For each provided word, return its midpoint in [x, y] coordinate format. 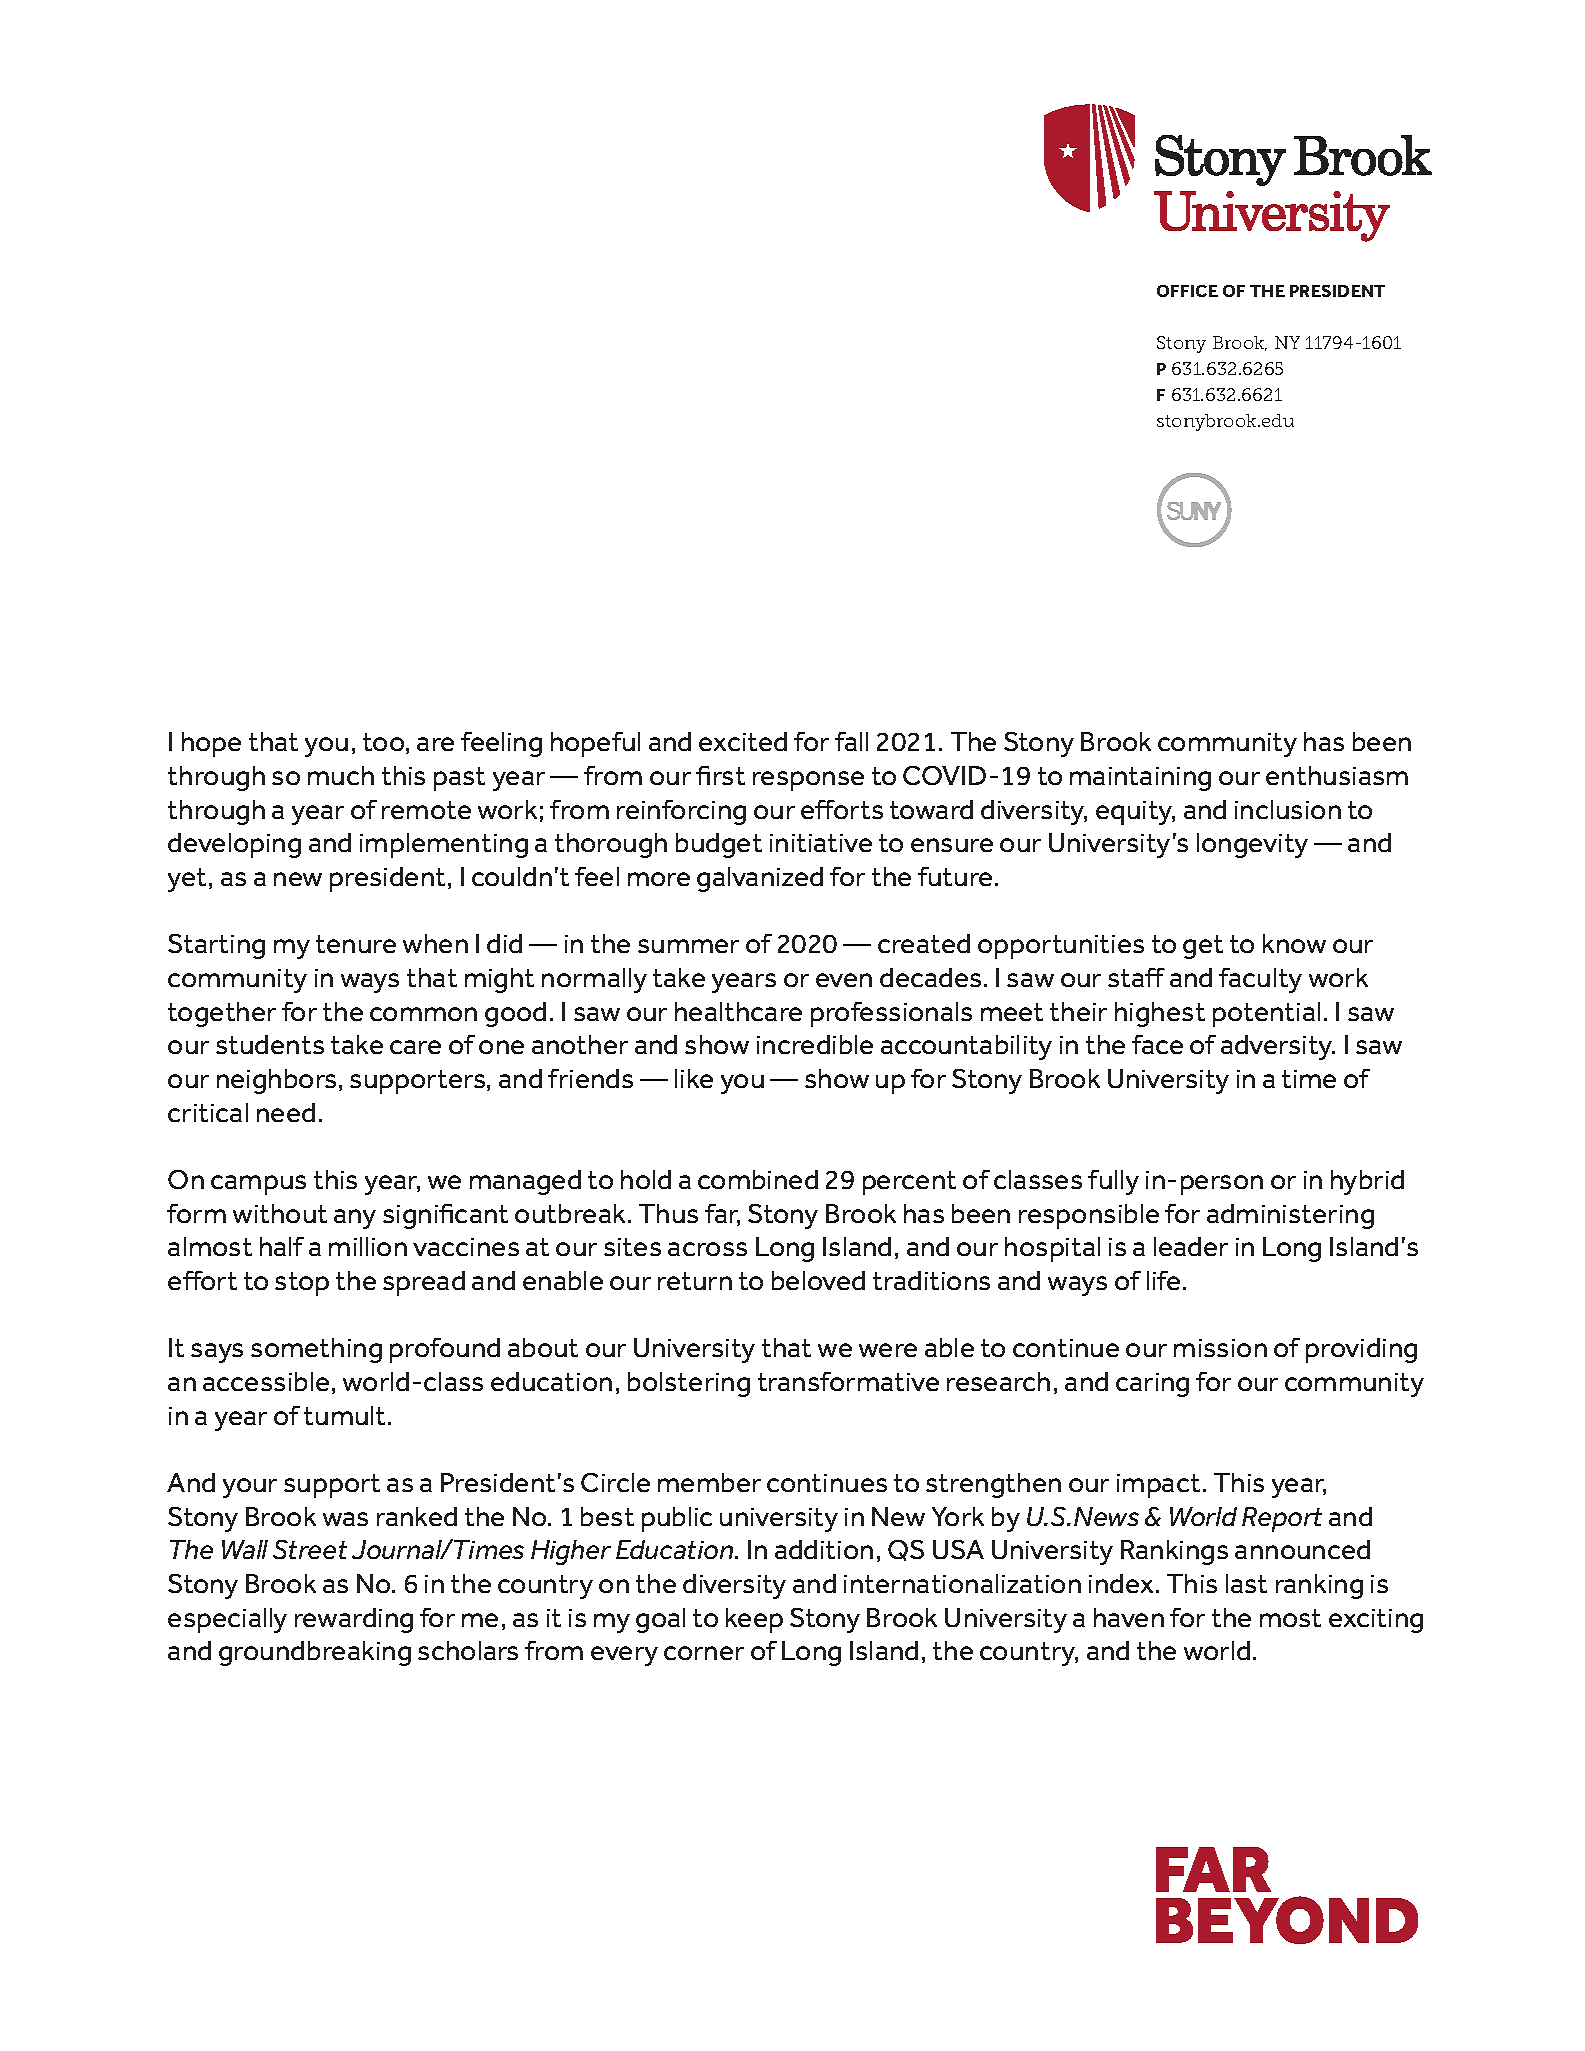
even [844, 980]
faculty [1260, 980]
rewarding [354, 1620]
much [341, 775]
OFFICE [1187, 291]
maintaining [1140, 779]
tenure [356, 944]
